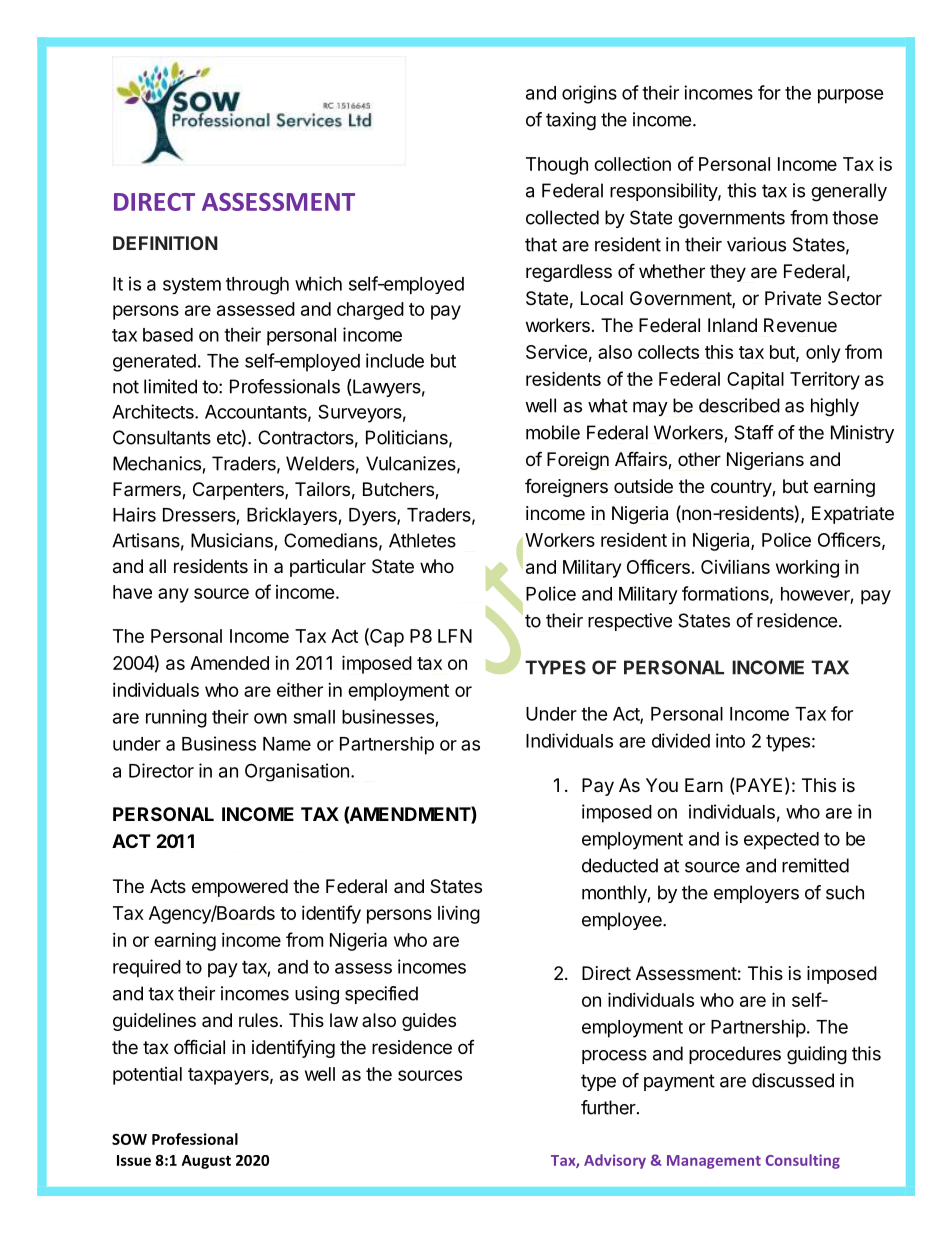  What do you see at coordinates (755, 381) in the image?
I see `Capital` at bounding box center [755, 381].
